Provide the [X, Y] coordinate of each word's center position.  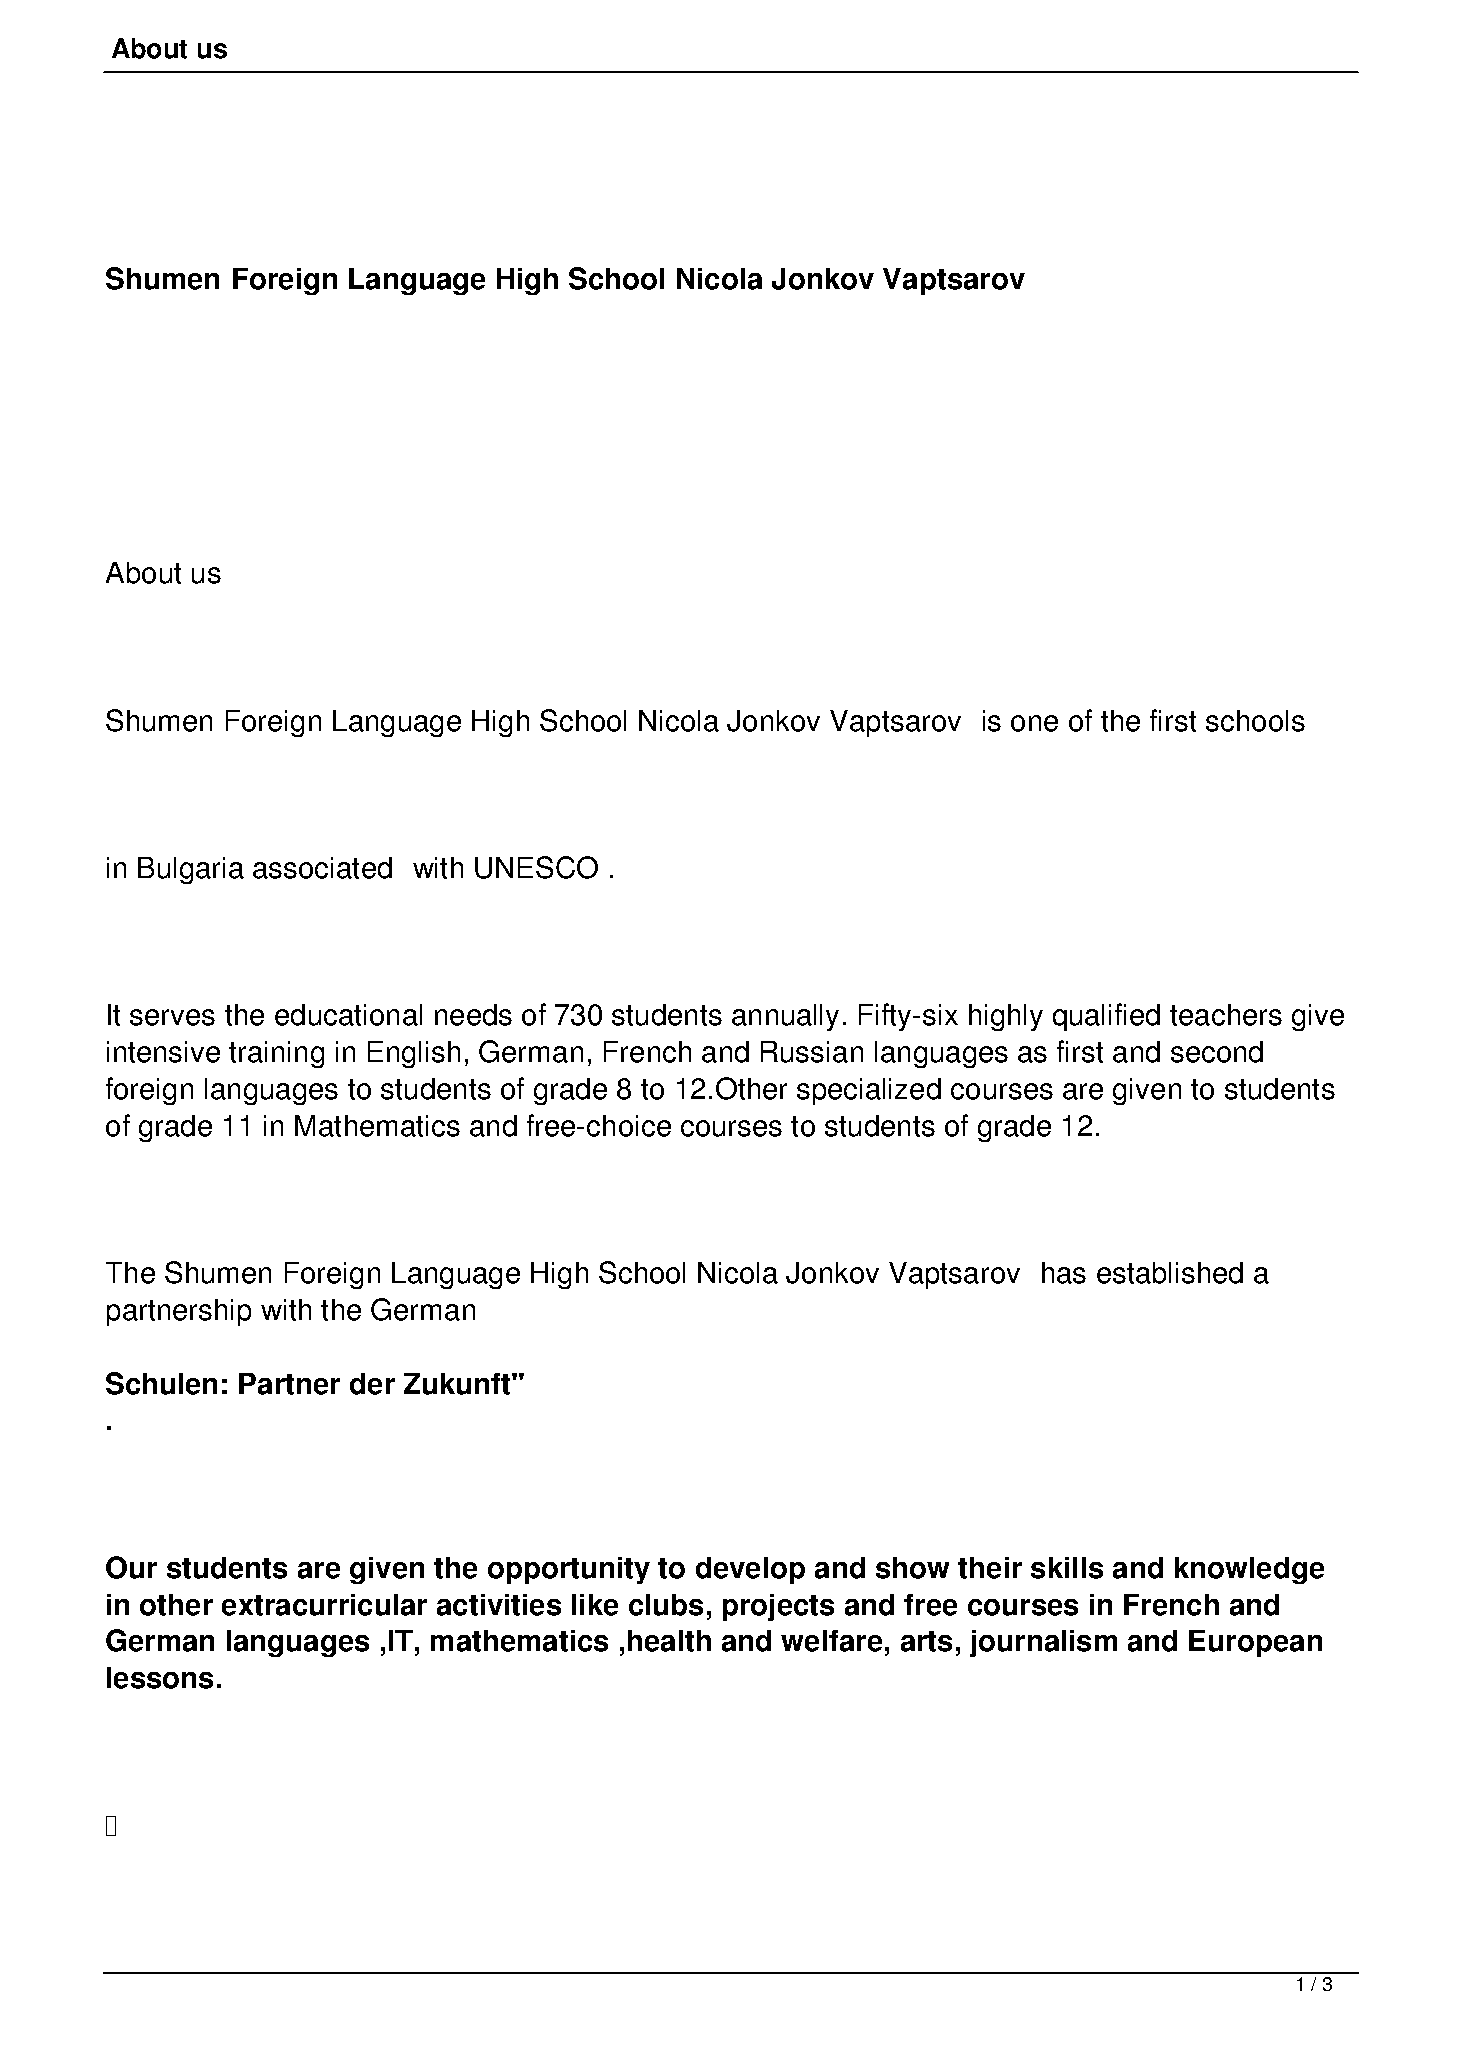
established [1170, 1273]
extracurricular [324, 1605]
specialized [869, 1091]
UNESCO [536, 867]
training [276, 1054]
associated [322, 868]
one [1034, 723]
